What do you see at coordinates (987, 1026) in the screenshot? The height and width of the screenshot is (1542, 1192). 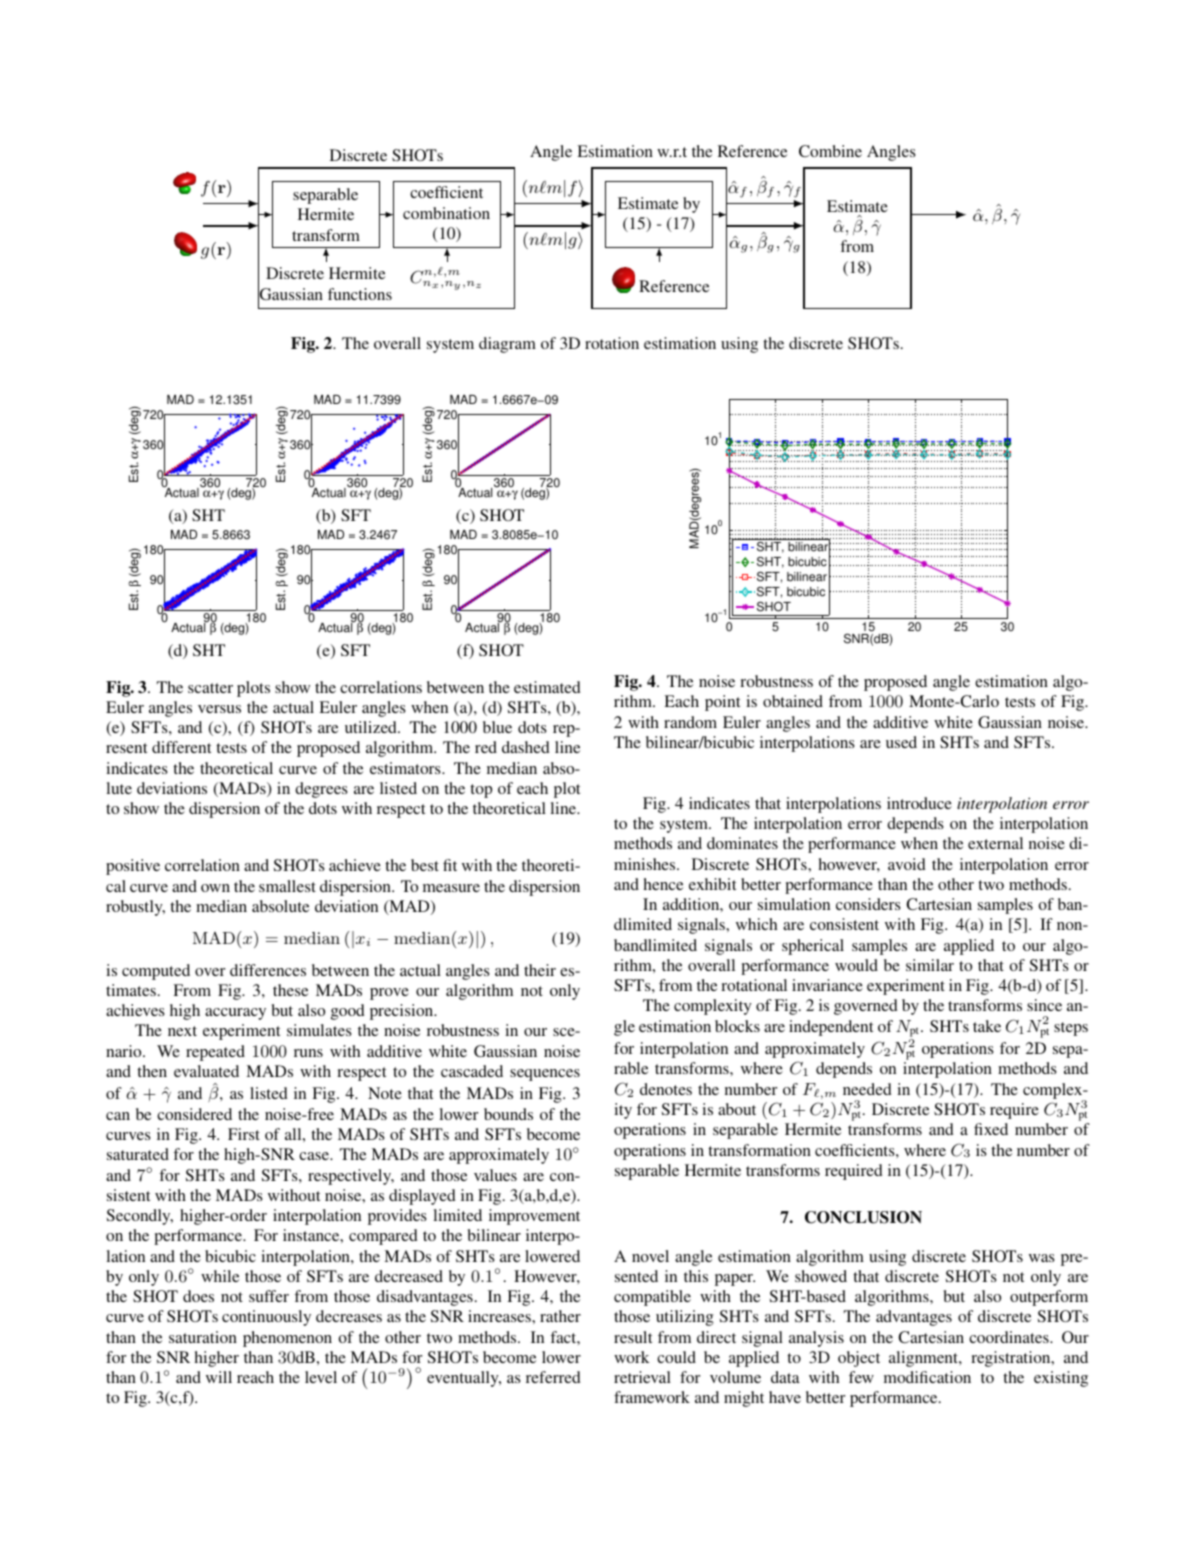 I see `take` at bounding box center [987, 1026].
